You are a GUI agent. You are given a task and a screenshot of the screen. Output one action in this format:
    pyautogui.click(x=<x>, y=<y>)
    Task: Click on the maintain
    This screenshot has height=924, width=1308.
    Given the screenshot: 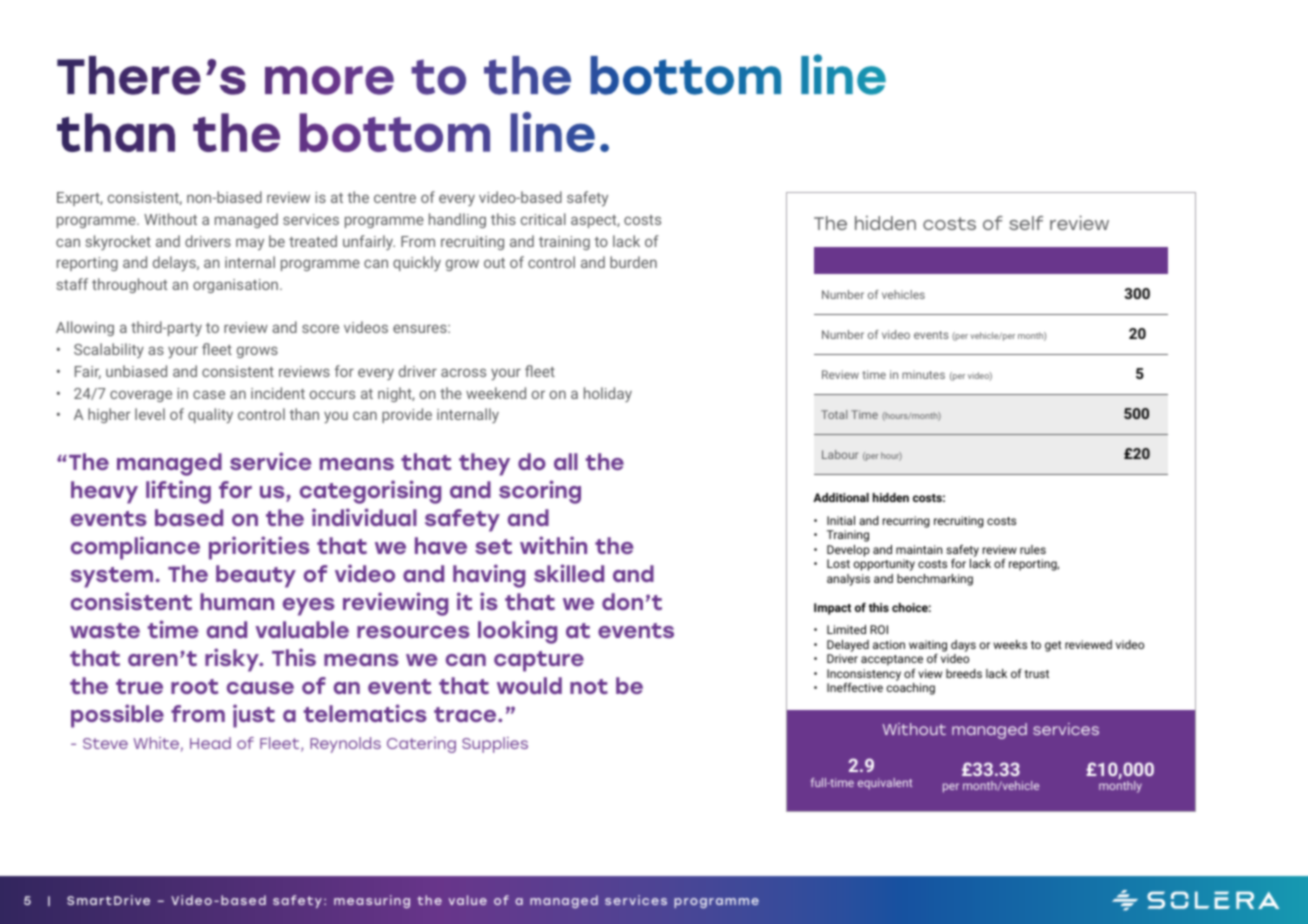 What is the action you would take?
    pyautogui.click(x=919, y=549)
